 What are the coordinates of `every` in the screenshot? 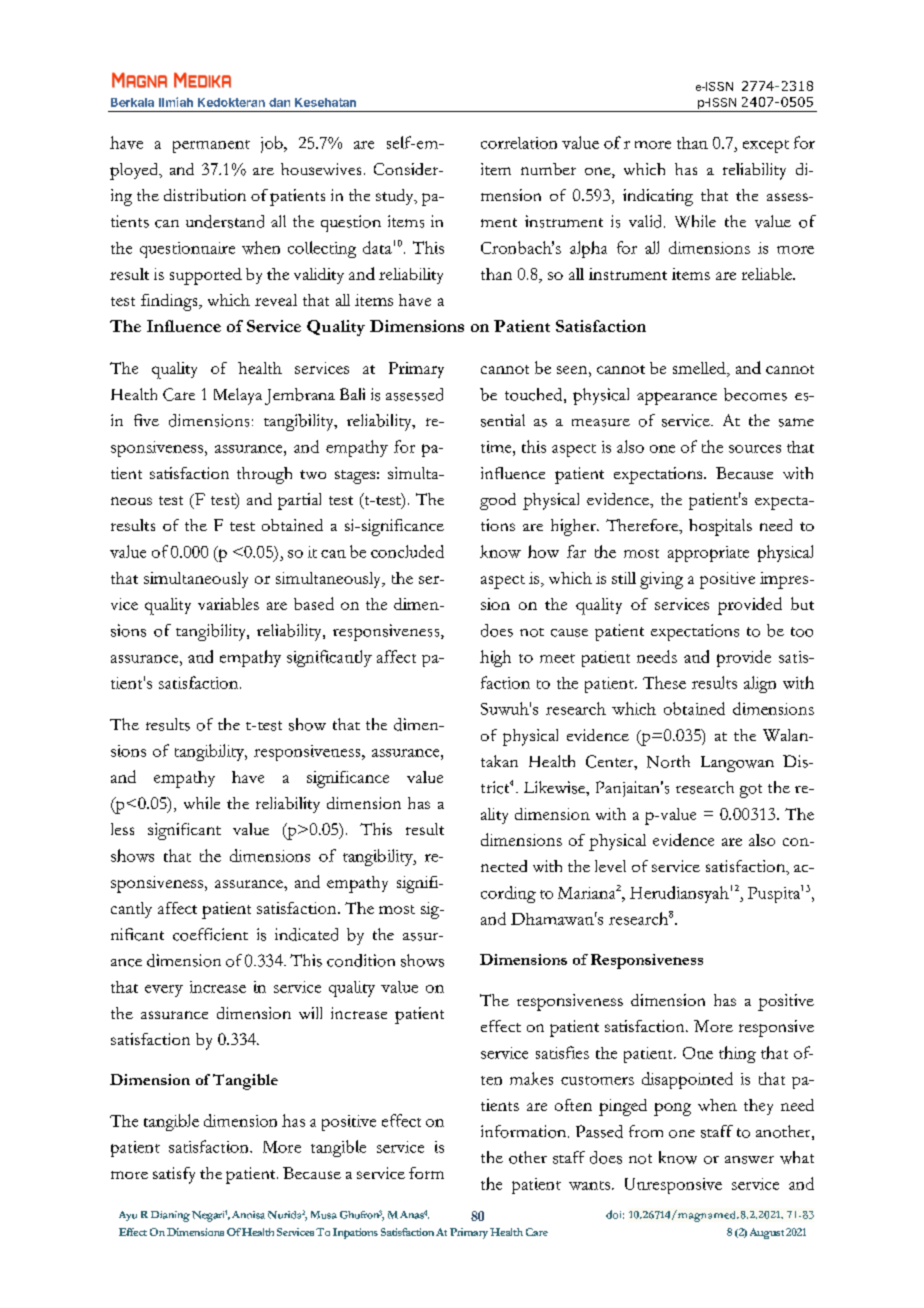 It's located at (164, 991).
